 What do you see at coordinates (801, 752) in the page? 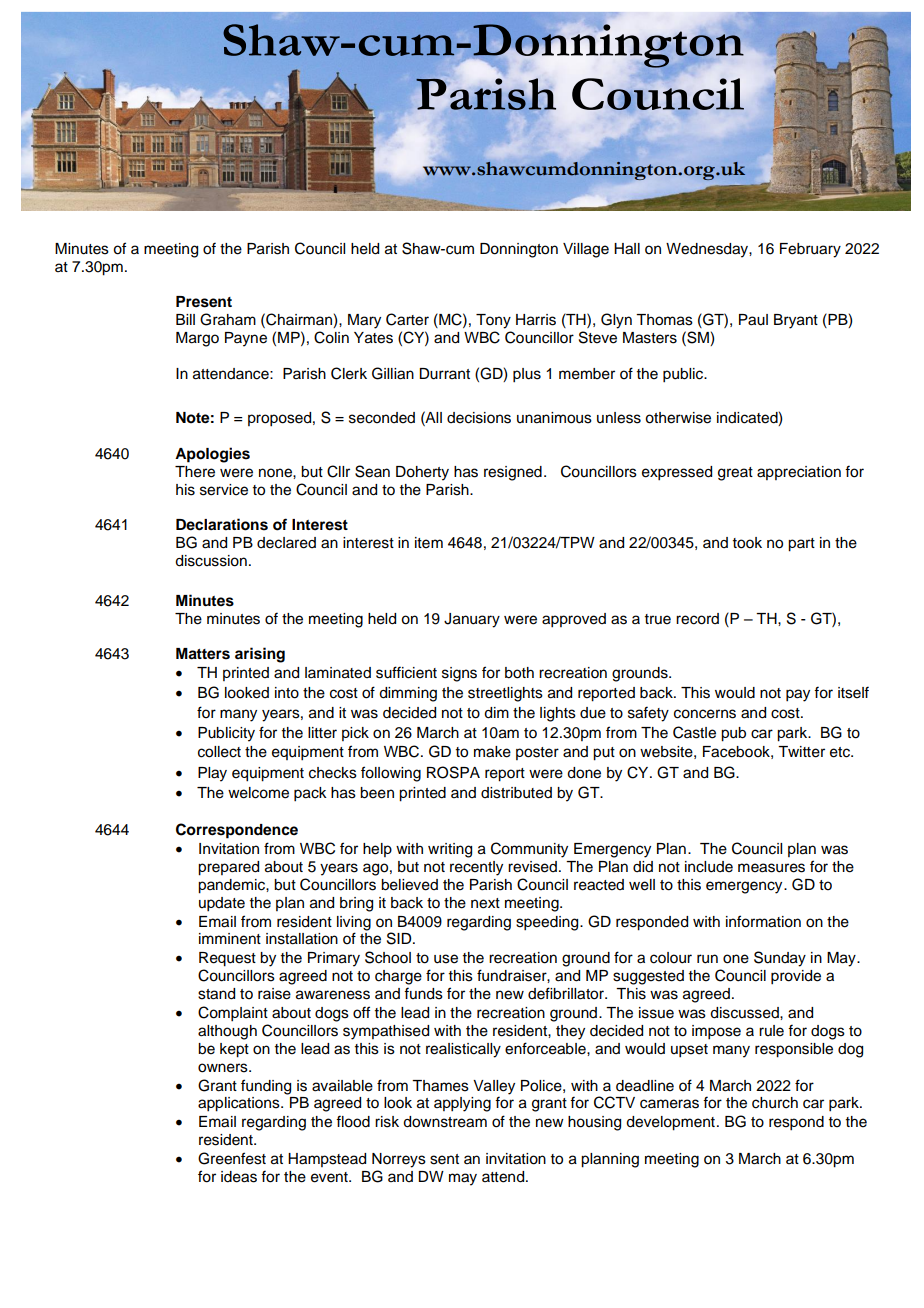
I see `Twitter` at bounding box center [801, 752].
